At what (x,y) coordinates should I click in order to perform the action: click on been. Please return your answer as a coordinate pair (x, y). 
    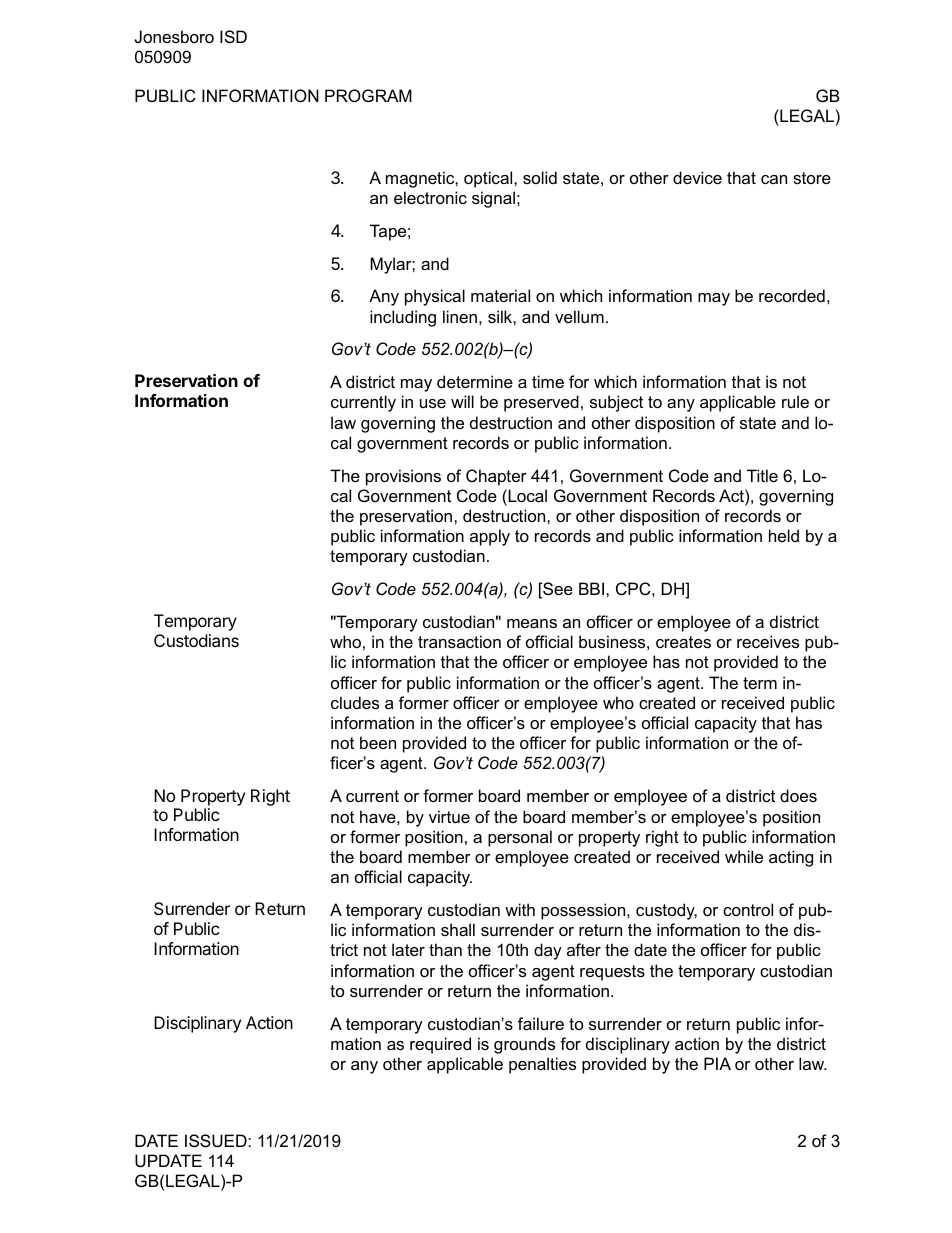
    Looking at the image, I should click on (378, 742).
